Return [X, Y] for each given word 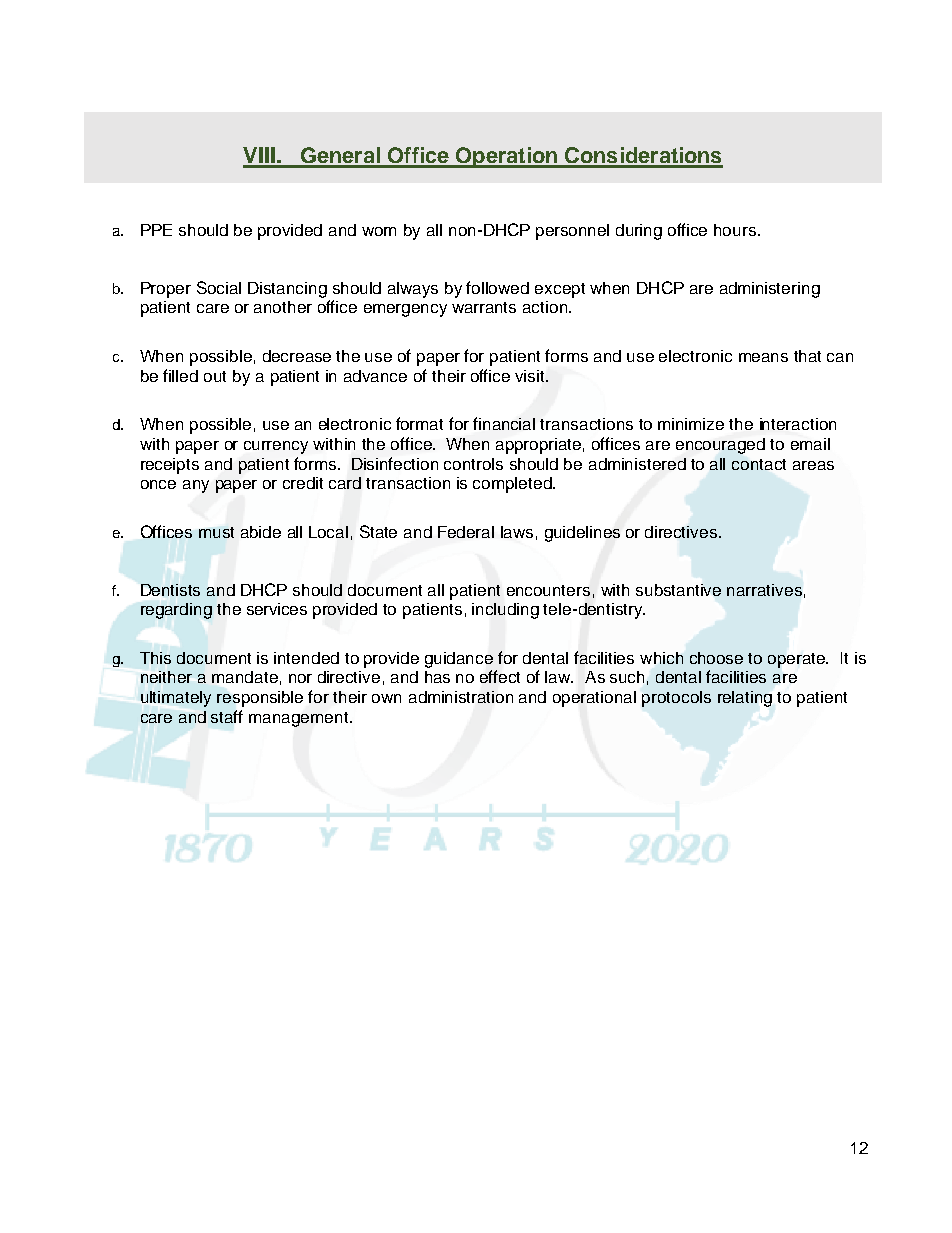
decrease [297, 356]
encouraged [720, 446]
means [763, 357]
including [505, 611]
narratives [764, 590]
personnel [572, 232]
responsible [260, 699]
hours [736, 230]
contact [759, 464]
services [277, 609]
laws [517, 532]
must [216, 532]
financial [504, 423]
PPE [156, 230]
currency [276, 447]
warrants [484, 307]
